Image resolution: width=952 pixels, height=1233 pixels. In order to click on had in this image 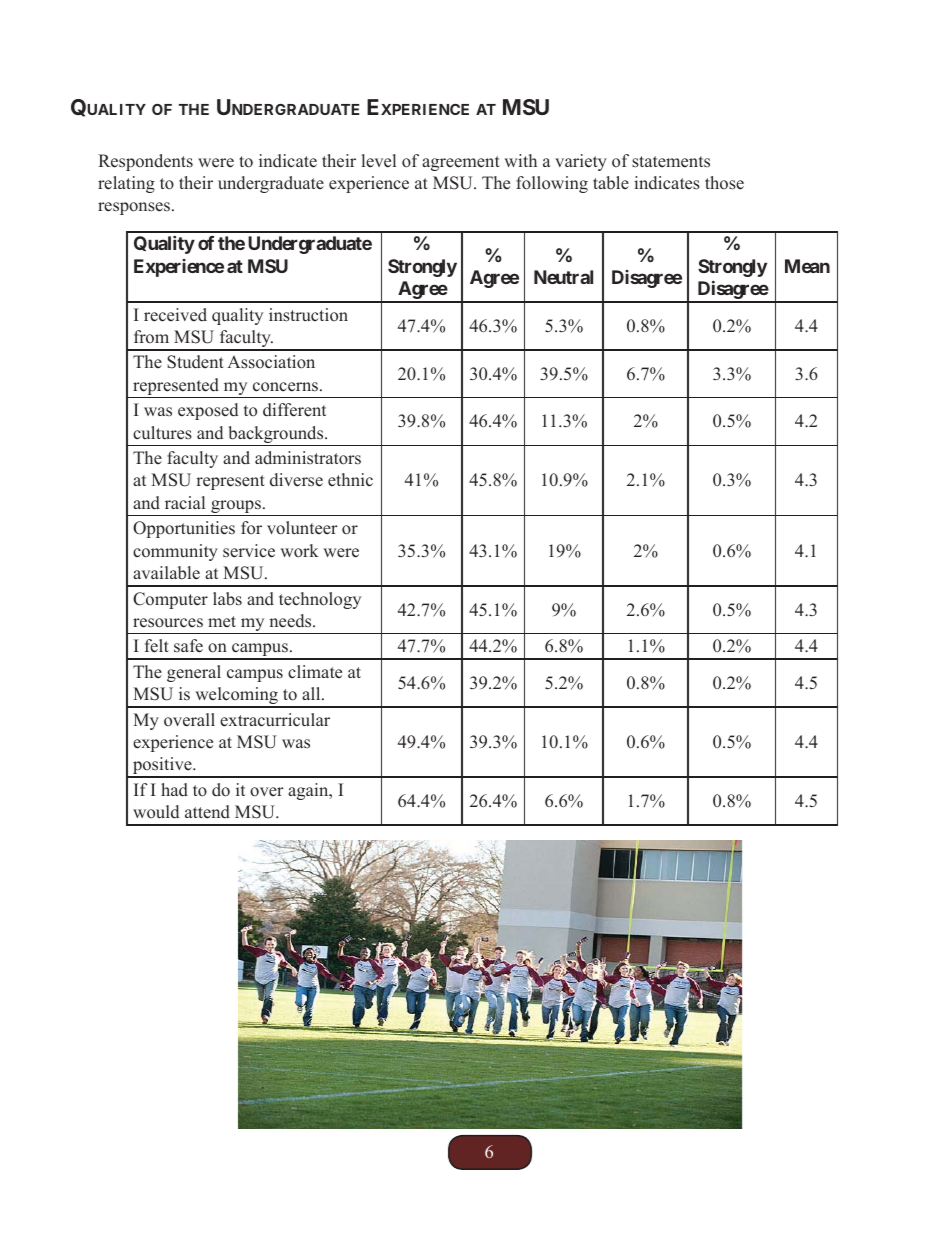, I will do `click(174, 790)`.
